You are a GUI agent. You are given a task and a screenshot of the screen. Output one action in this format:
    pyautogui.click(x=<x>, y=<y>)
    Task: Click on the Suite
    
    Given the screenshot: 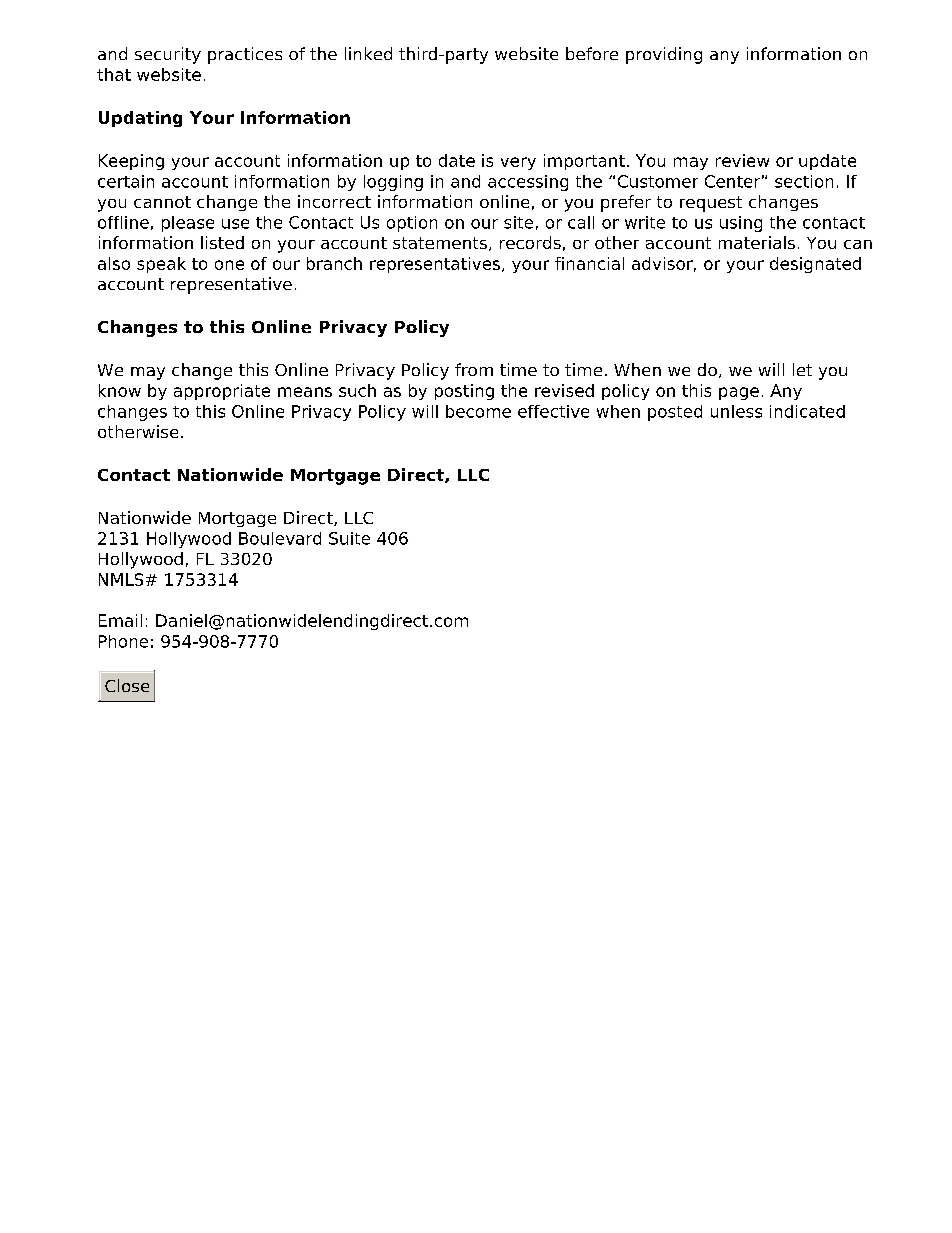 What is the action you would take?
    pyautogui.click(x=349, y=538)
